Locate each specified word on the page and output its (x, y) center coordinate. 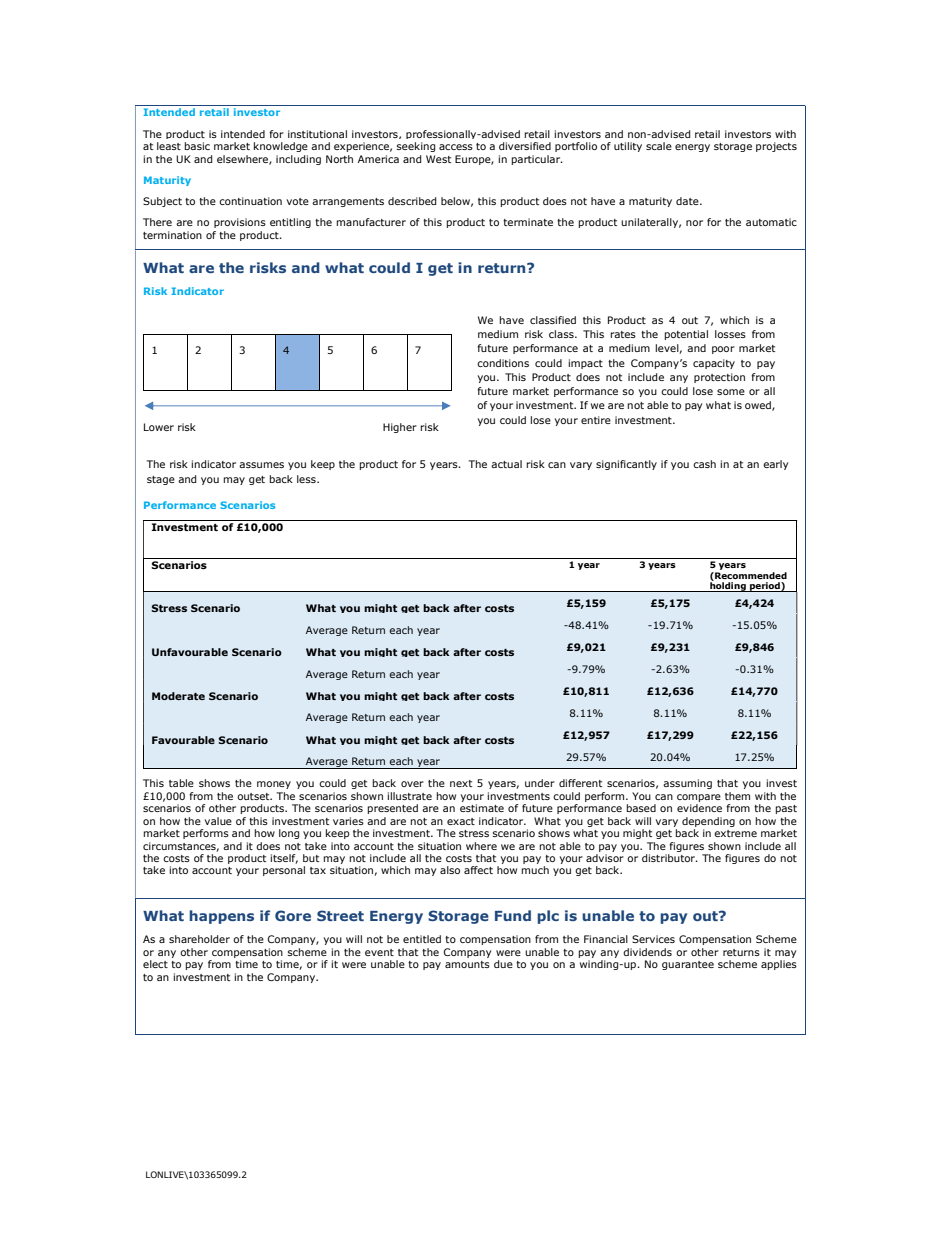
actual (506, 464)
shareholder (199, 939)
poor (723, 350)
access (456, 147)
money (274, 785)
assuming (687, 784)
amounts (467, 964)
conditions (503, 363)
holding (728, 586)
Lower (159, 427)
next (461, 783)
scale (659, 146)
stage (161, 480)
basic (197, 146)
